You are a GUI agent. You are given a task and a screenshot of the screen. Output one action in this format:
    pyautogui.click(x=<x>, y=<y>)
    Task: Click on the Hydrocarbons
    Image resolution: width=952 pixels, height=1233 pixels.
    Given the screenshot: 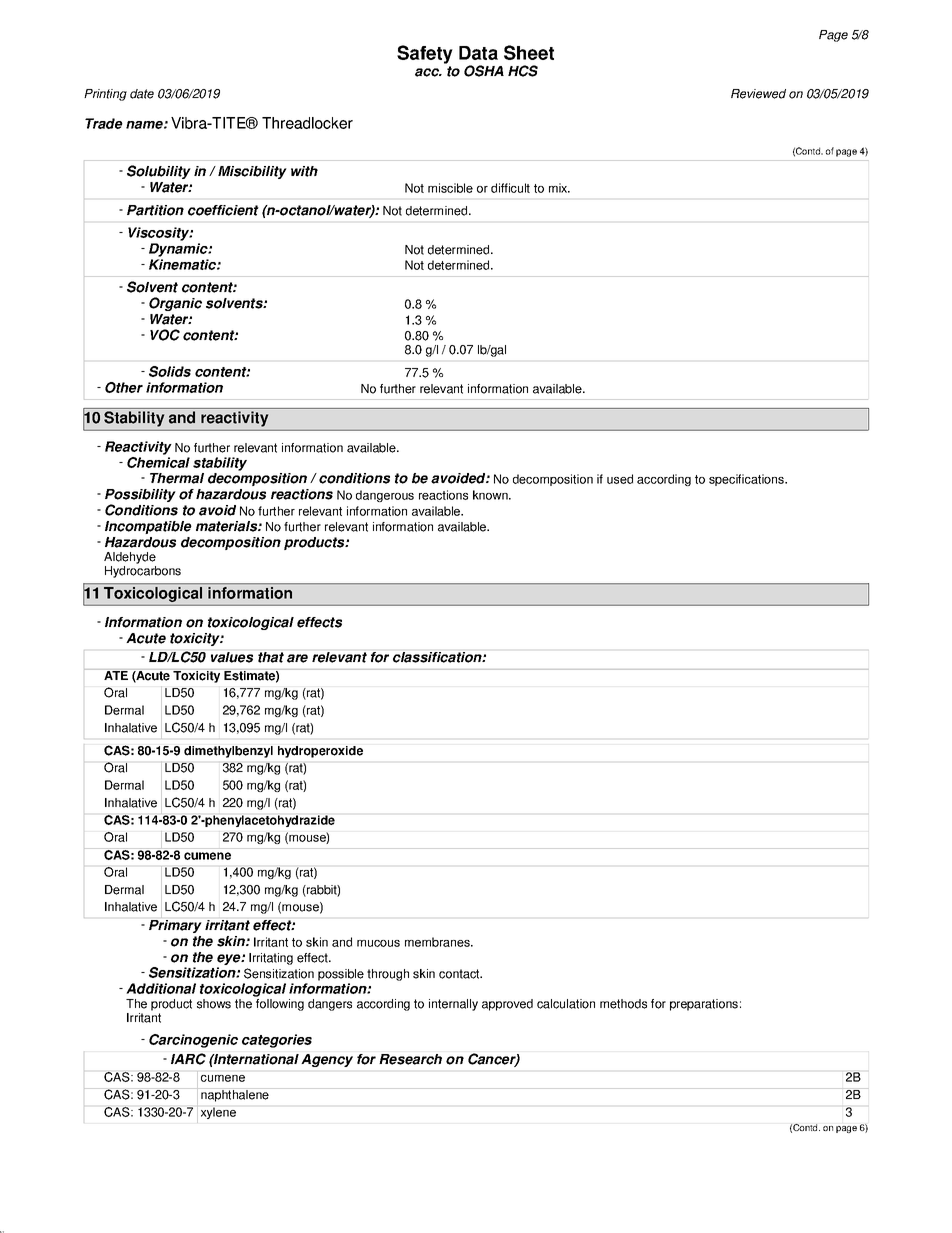 What is the action you would take?
    pyautogui.click(x=143, y=572)
